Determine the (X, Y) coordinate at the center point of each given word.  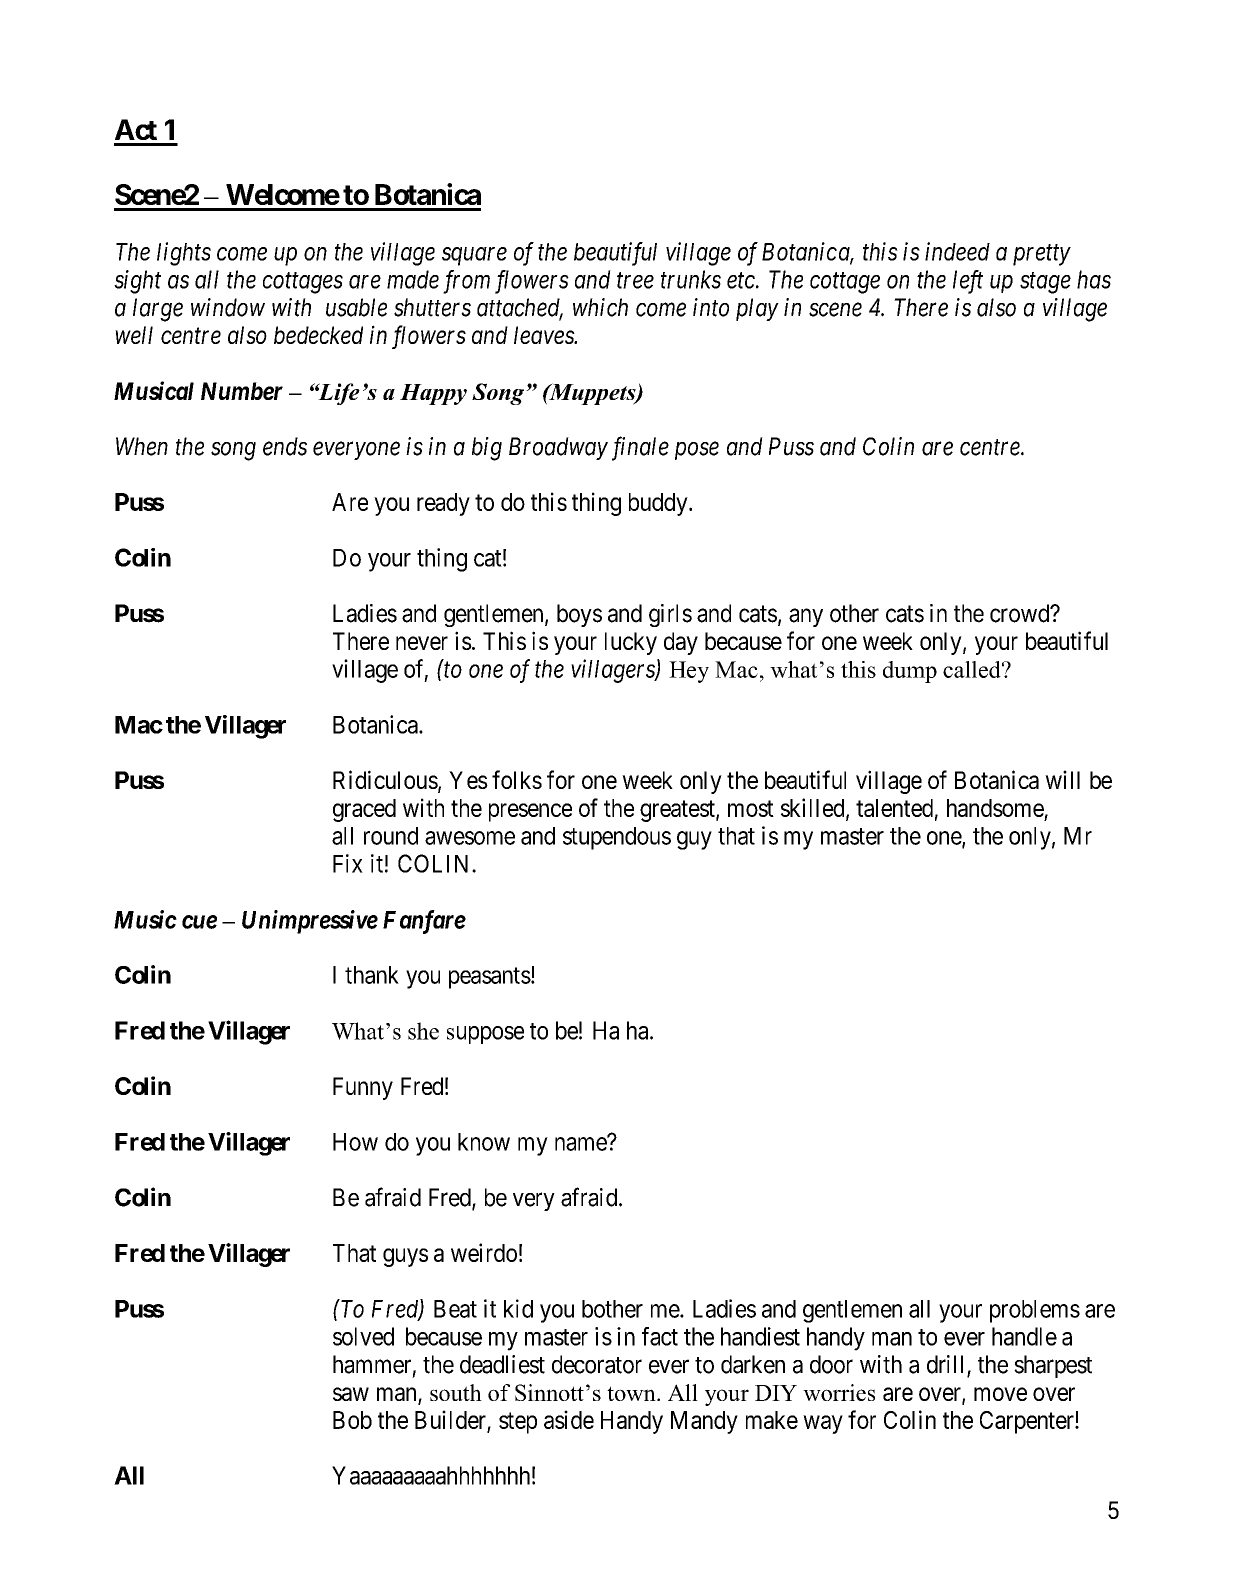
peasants (490, 978)
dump (910, 672)
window (228, 307)
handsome (995, 808)
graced (364, 810)
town (632, 1393)
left (968, 282)
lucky (631, 643)
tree (635, 281)
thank (372, 975)
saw (351, 1394)
